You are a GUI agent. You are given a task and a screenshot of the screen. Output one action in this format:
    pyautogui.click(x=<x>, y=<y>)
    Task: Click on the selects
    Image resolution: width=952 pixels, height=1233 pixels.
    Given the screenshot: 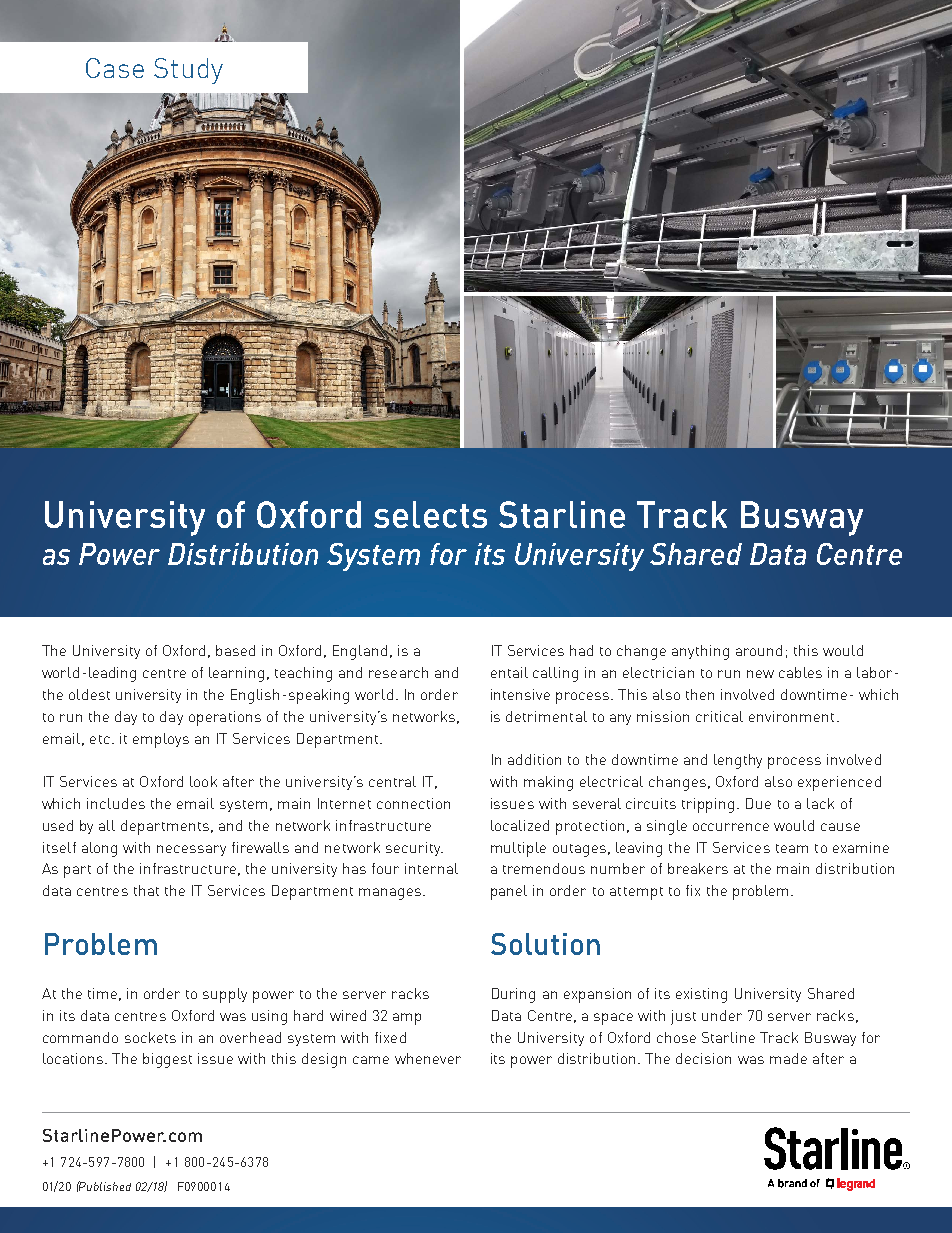 What is the action you would take?
    pyautogui.click(x=430, y=514)
